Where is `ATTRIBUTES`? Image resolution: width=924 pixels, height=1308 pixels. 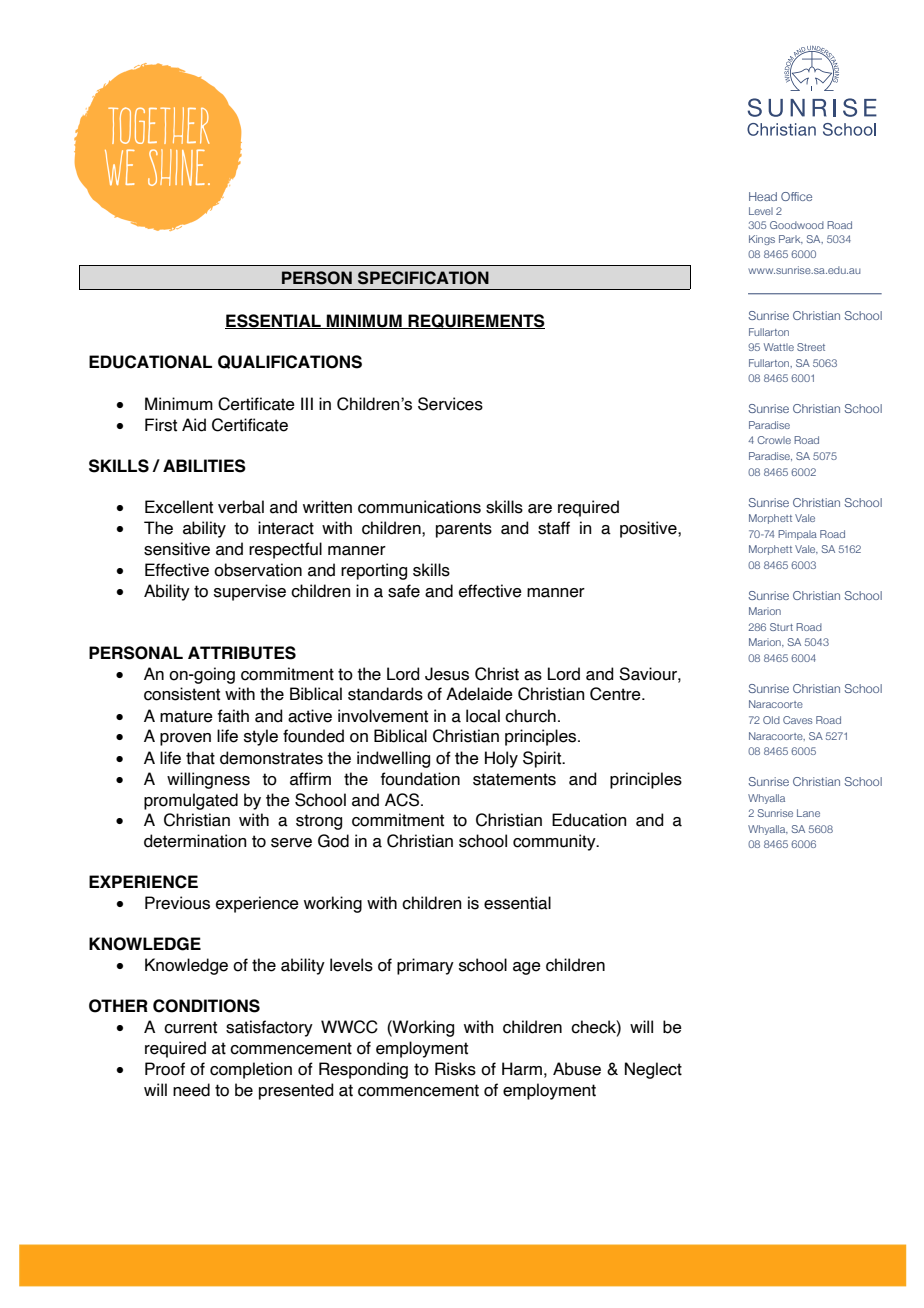 ATTRIBUTES is located at coordinates (242, 653).
